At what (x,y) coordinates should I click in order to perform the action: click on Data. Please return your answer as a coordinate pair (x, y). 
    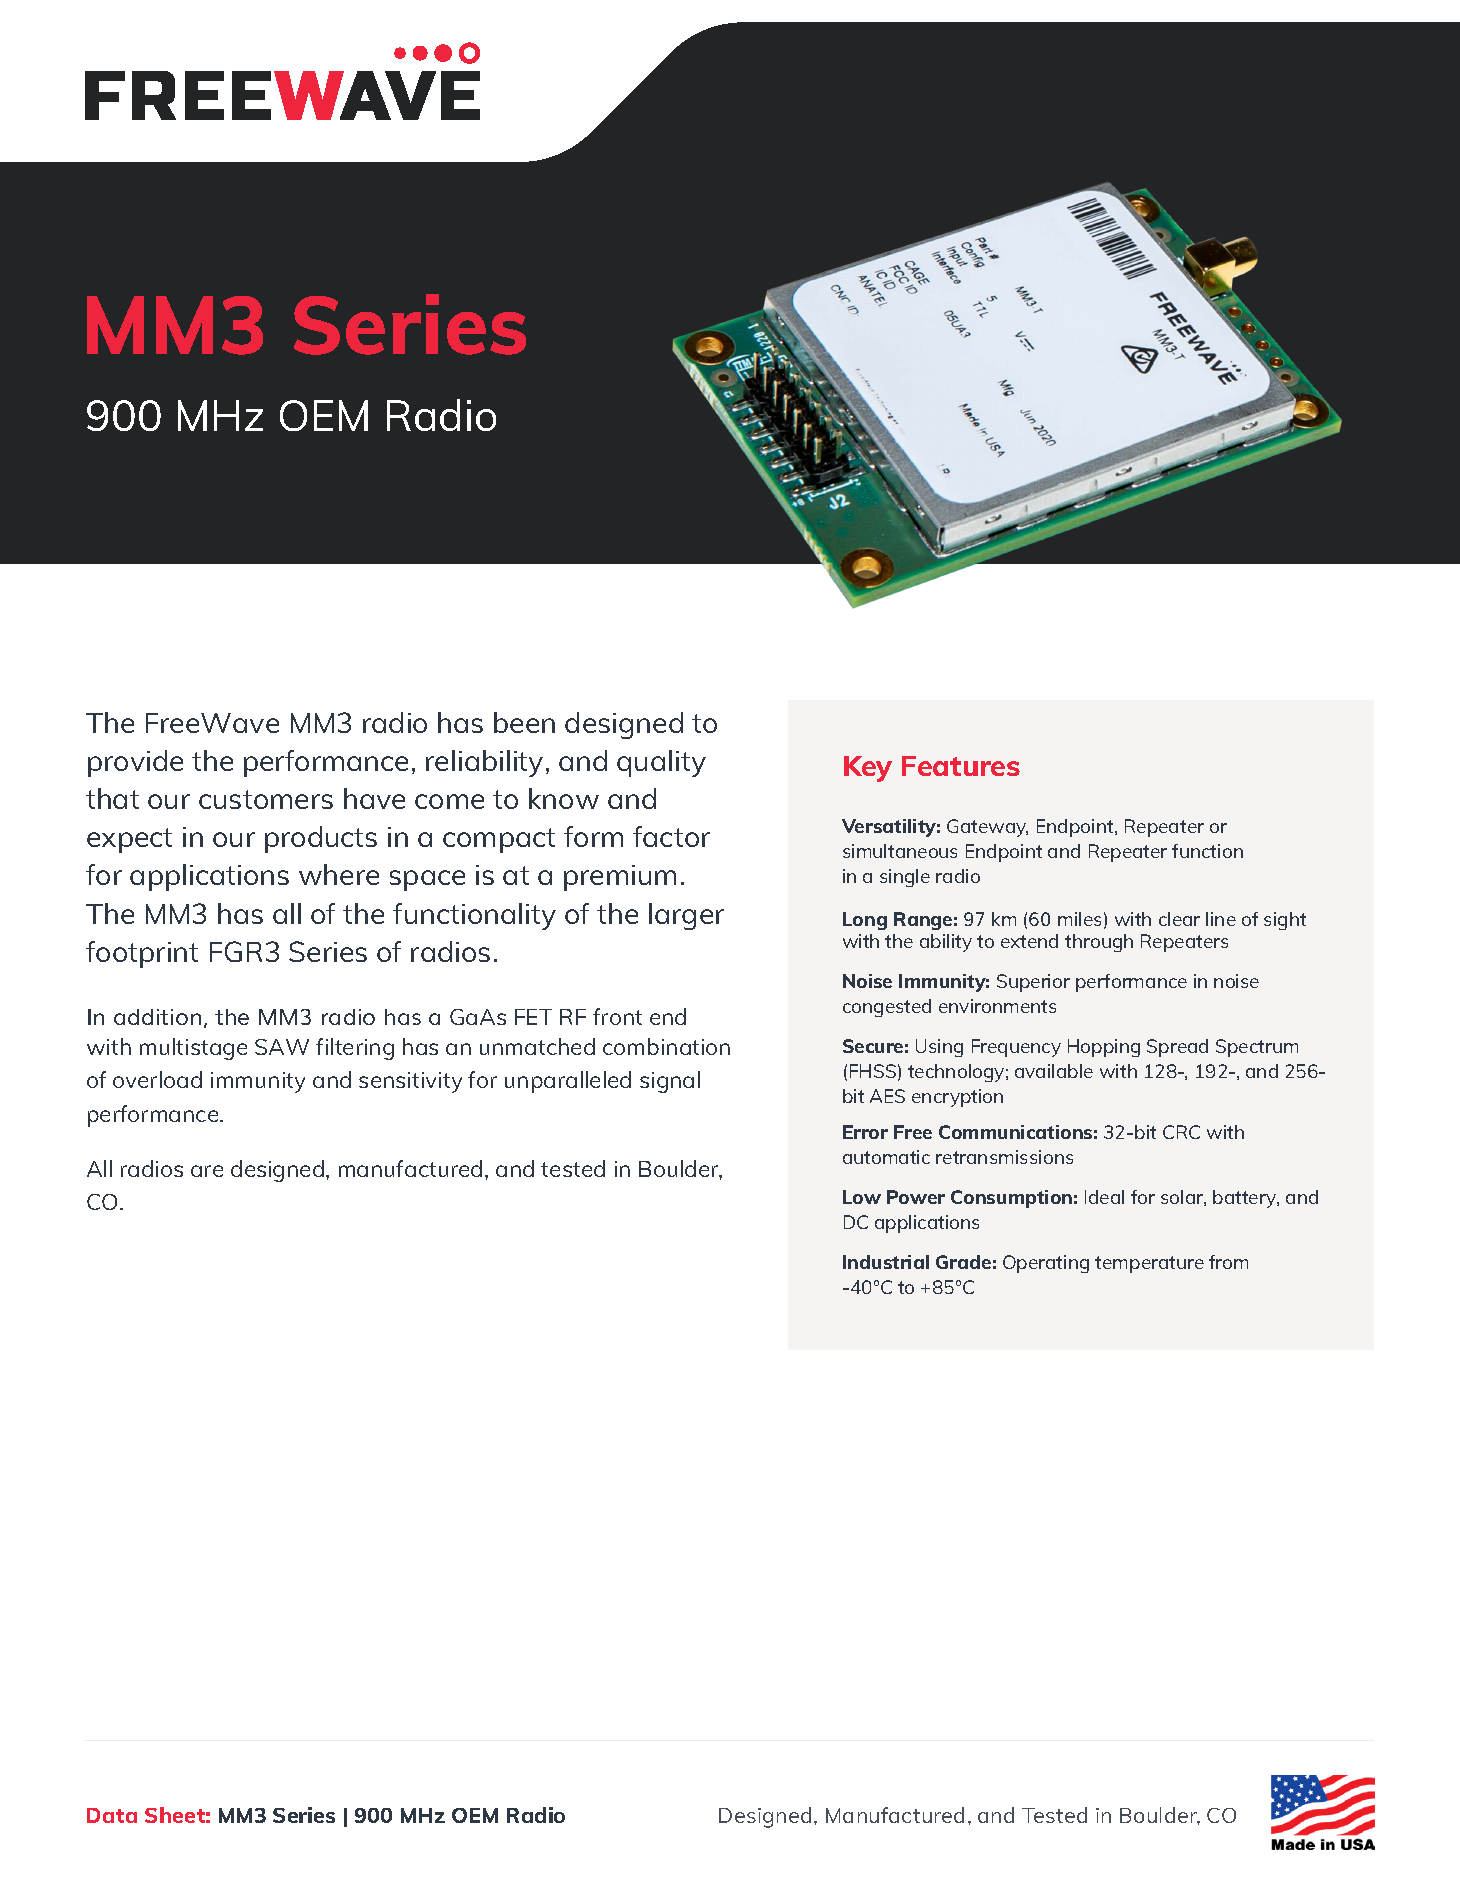
    Looking at the image, I should click on (112, 1815).
